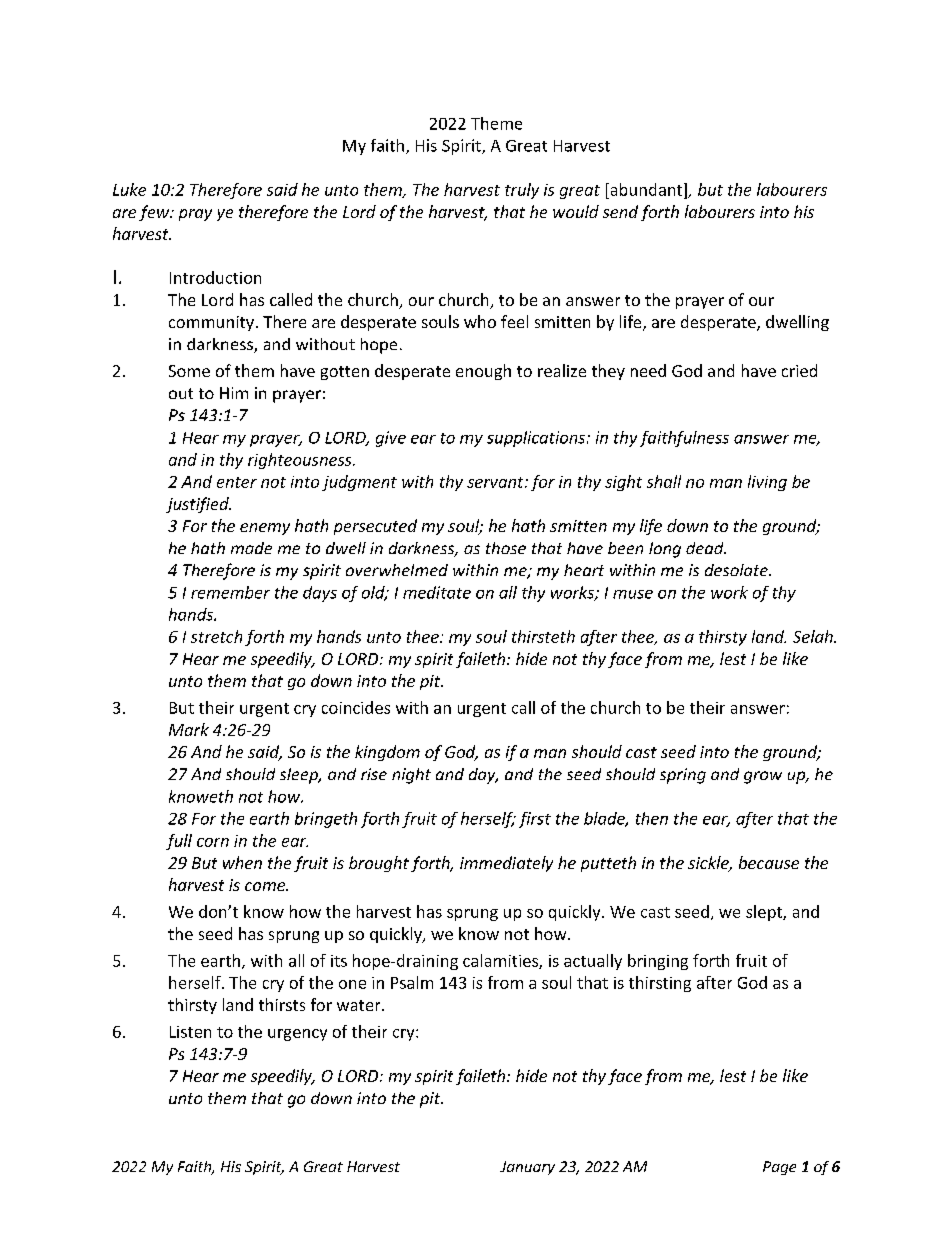 This screenshot has width=952, height=1233. I want to click on few, so click(155, 213).
